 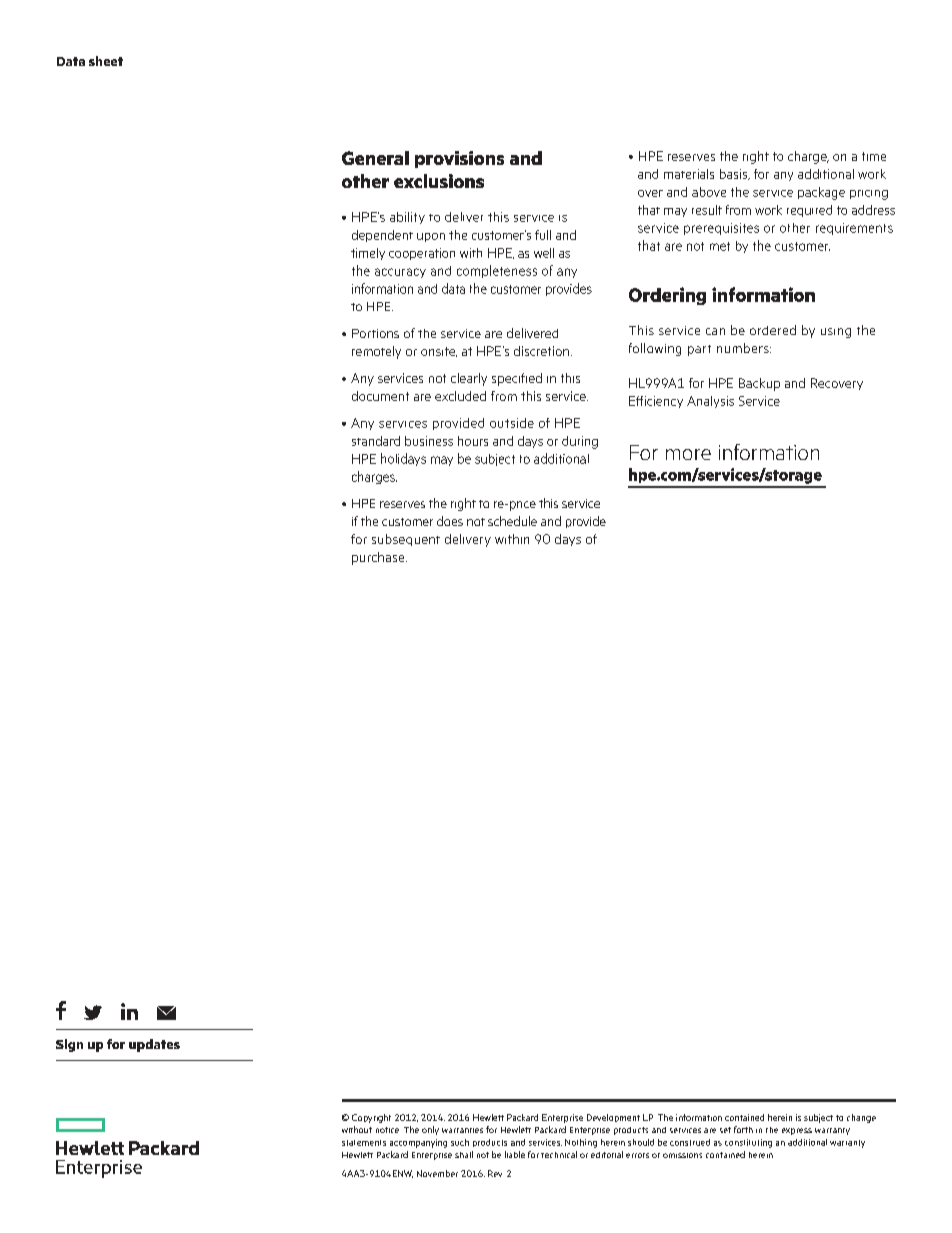 I want to click on updates, so click(x=154, y=1045).
